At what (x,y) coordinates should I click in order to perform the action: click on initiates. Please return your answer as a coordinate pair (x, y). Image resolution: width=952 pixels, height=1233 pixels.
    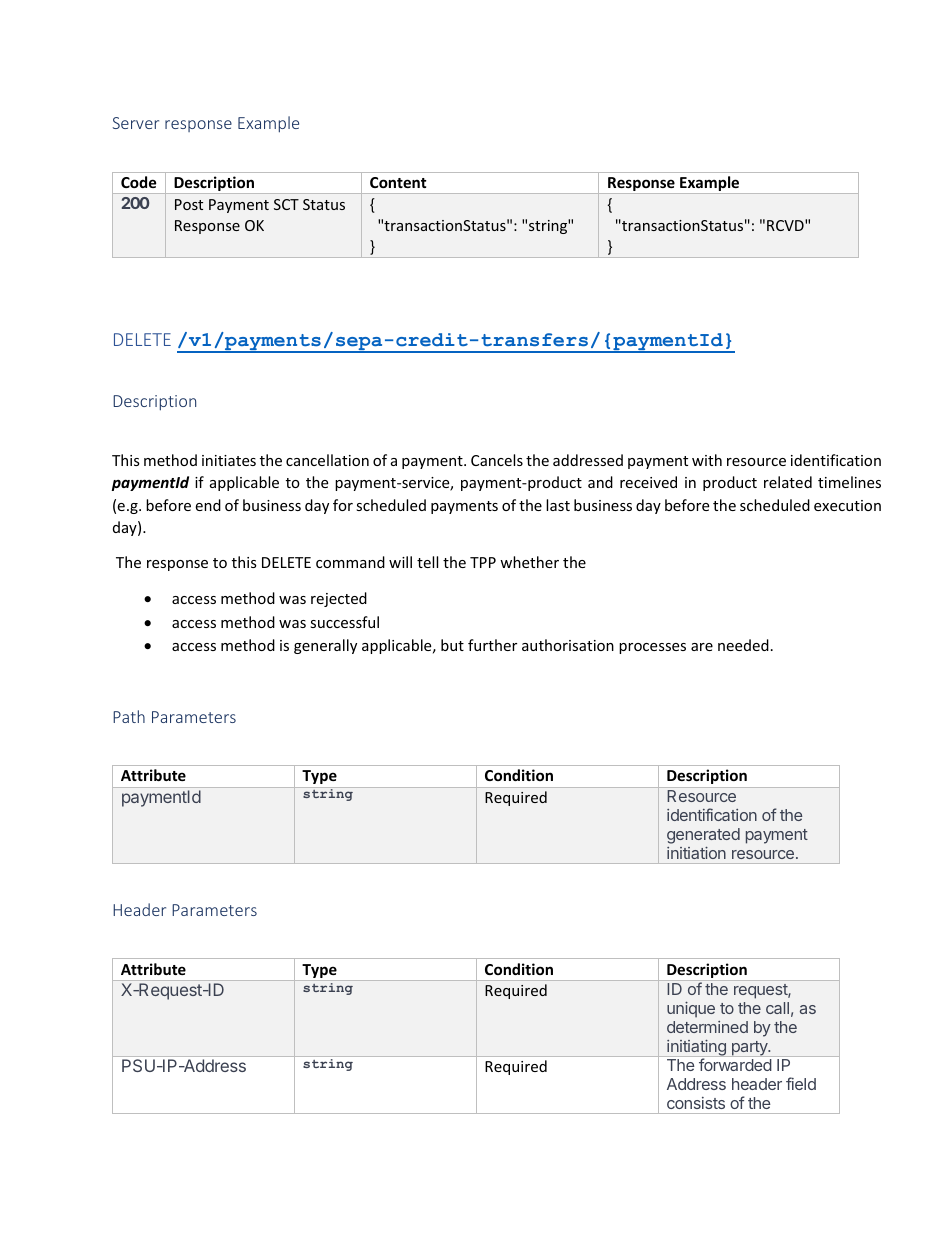
    Looking at the image, I should click on (229, 460).
